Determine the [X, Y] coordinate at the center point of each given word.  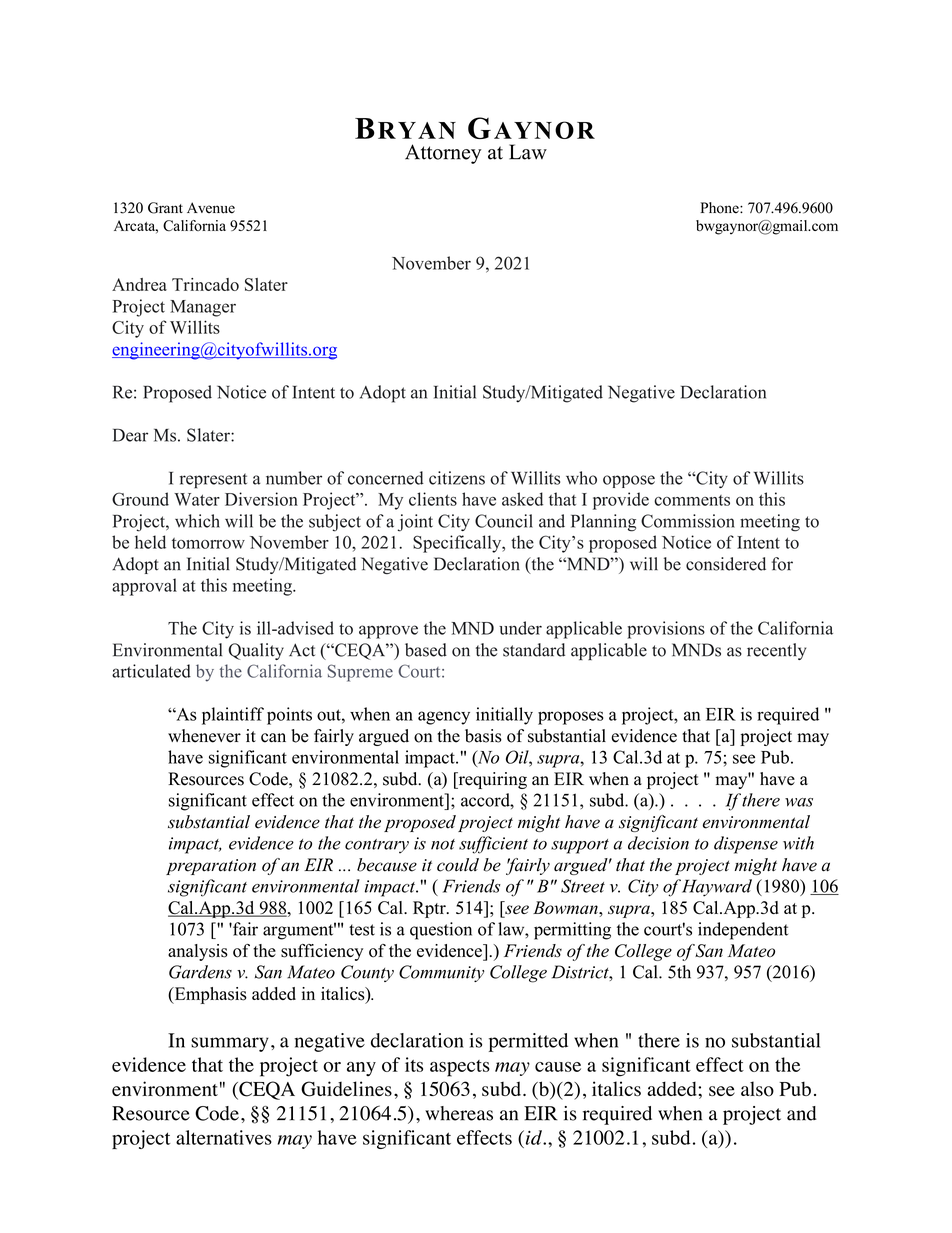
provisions [666, 630]
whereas [459, 1113]
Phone [720, 208]
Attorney [443, 154]
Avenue [211, 208]
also [757, 1089]
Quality [256, 651]
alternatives [224, 1137]
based [426, 650]
